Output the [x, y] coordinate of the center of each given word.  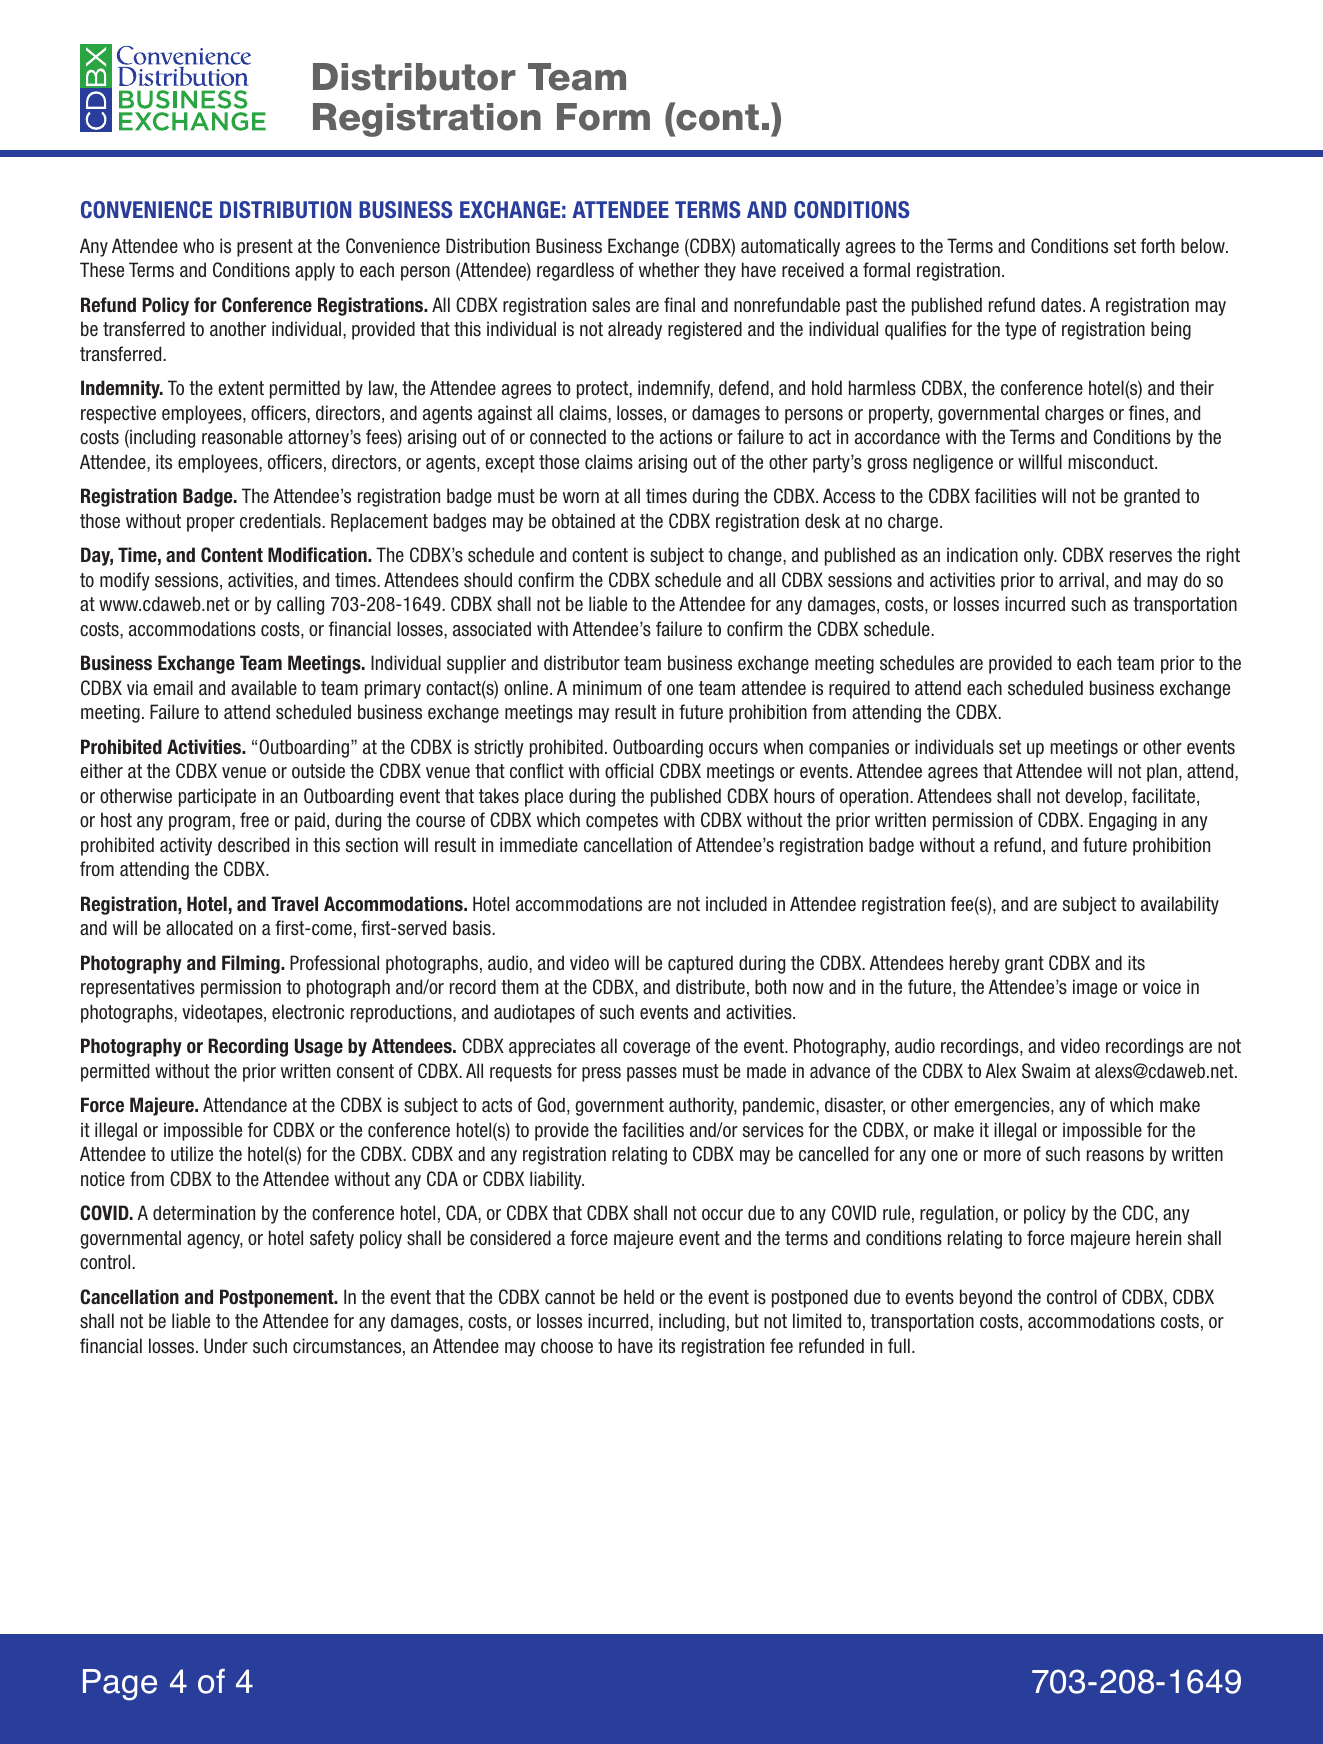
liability [557, 1180]
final [679, 305]
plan [1162, 772]
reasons [1115, 1156]
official [629, 771]
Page [120, 1685]
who [198, 245]
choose [567, 1346]
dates [1062, 305]
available [264, 688]
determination [204, 1213]
